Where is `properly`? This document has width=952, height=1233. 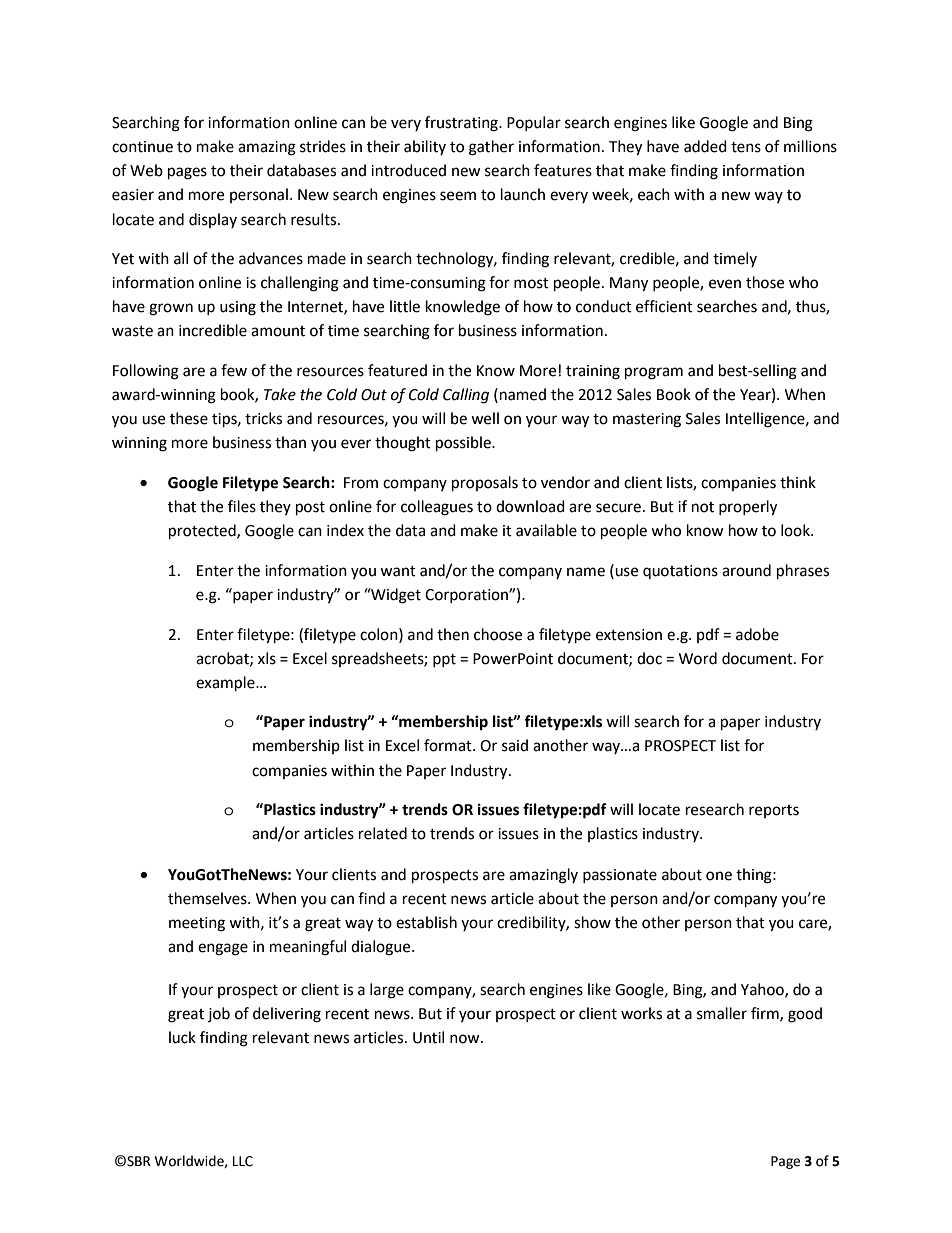
properly is located at coordinates (748, 508).
